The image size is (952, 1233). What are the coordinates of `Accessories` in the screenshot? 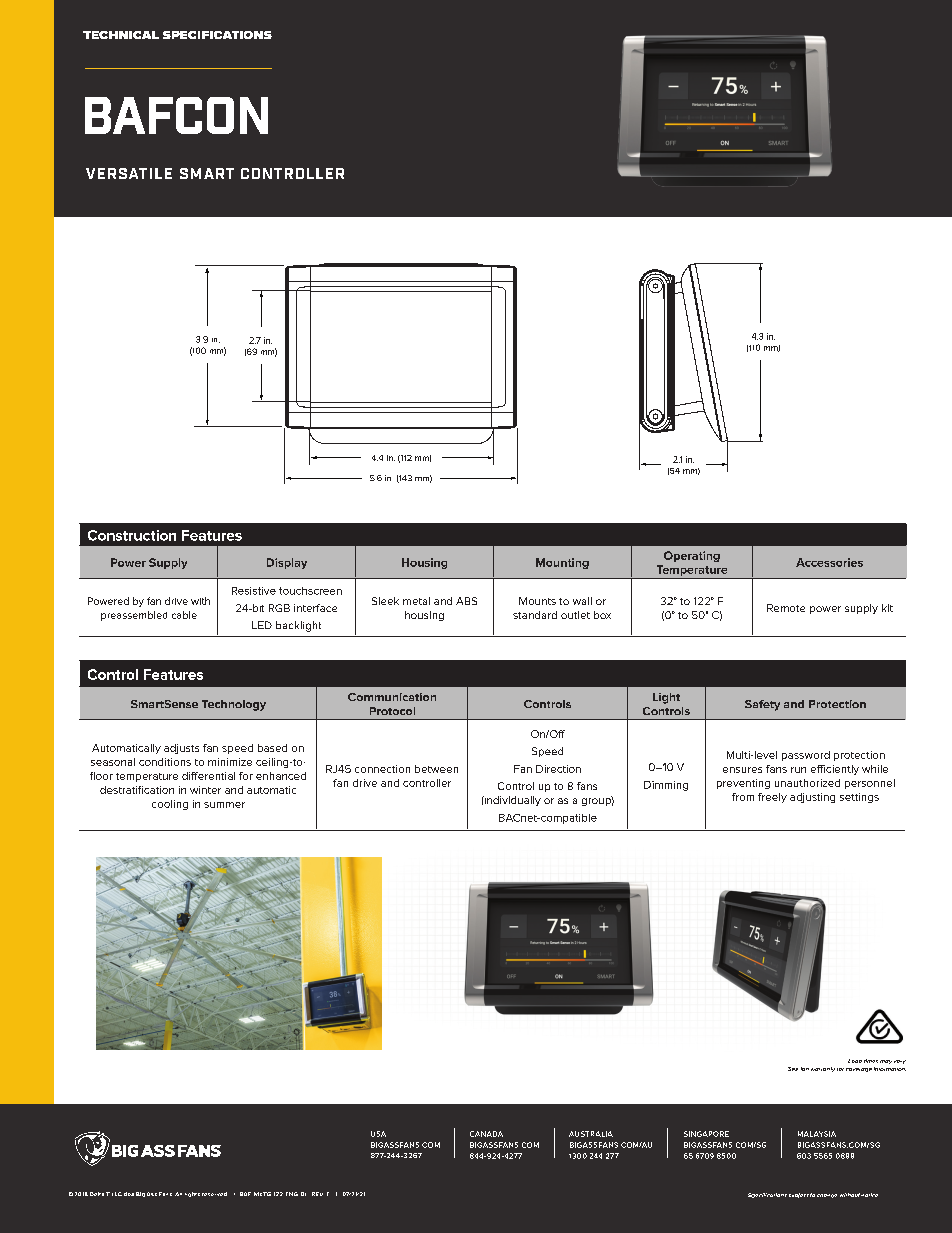 It's located at (829, 562).
